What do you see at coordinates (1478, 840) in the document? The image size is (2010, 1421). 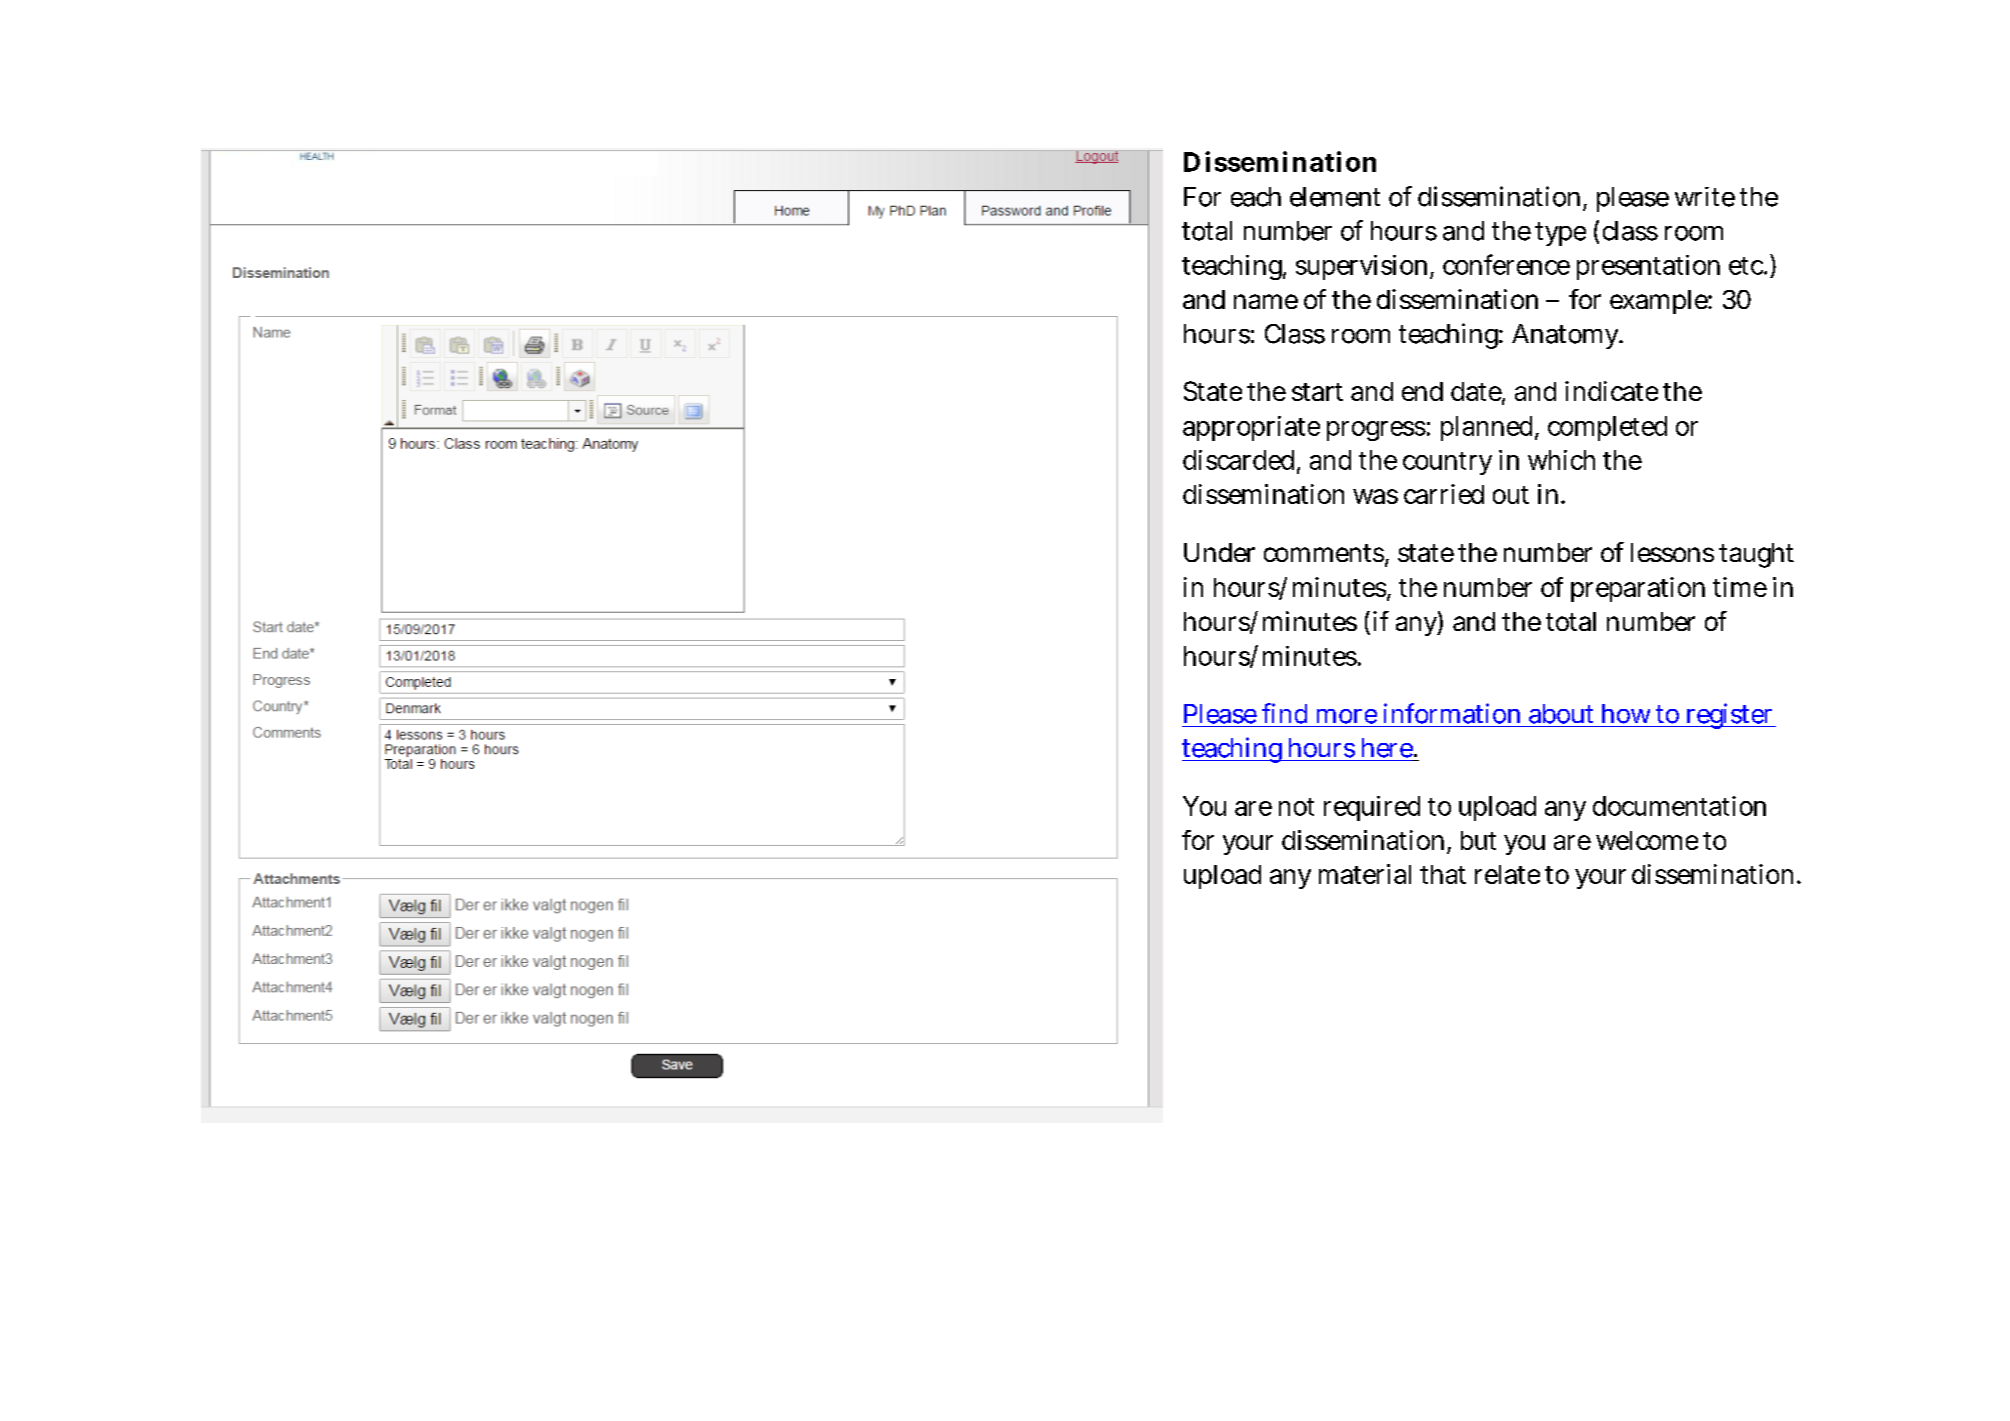 I see `but` at bounding box center [1478, 840].
